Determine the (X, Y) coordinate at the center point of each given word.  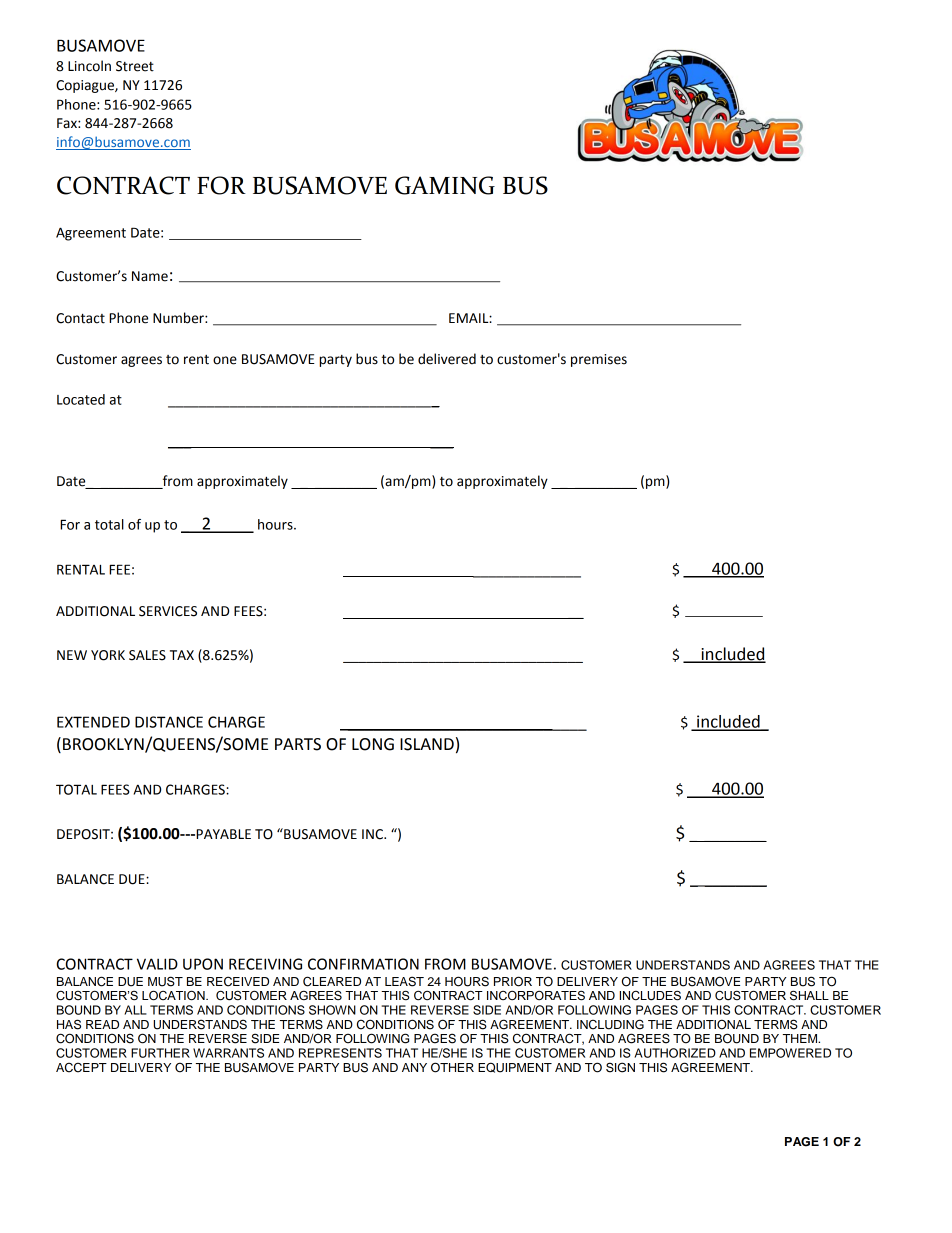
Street (135, 66)
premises (599, 360)
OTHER (452, 1067)
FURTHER (160, 1053)
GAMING (445, 185)
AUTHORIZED (675, 1053)
